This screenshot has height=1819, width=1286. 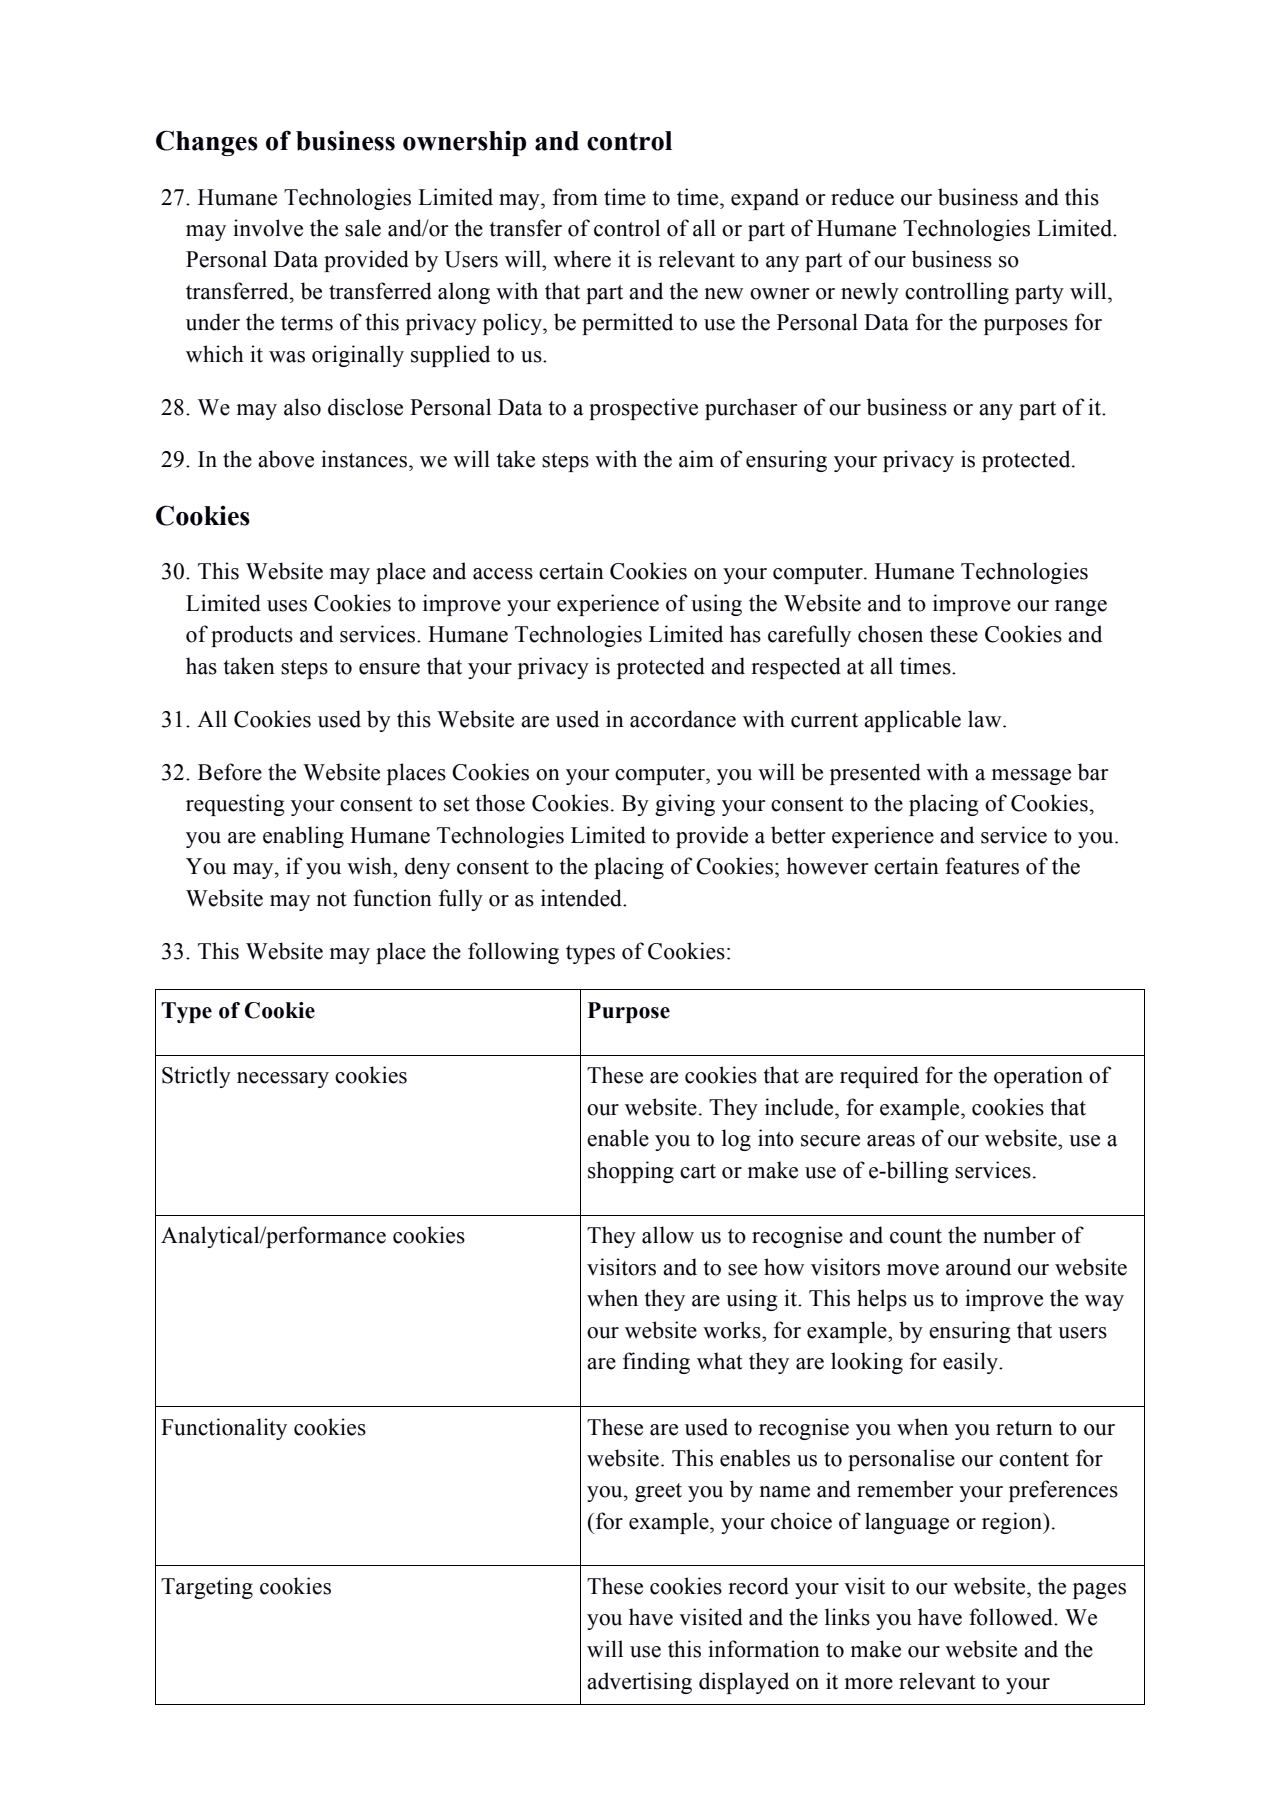 I want to click on involve, so click(x=268, y=228).
